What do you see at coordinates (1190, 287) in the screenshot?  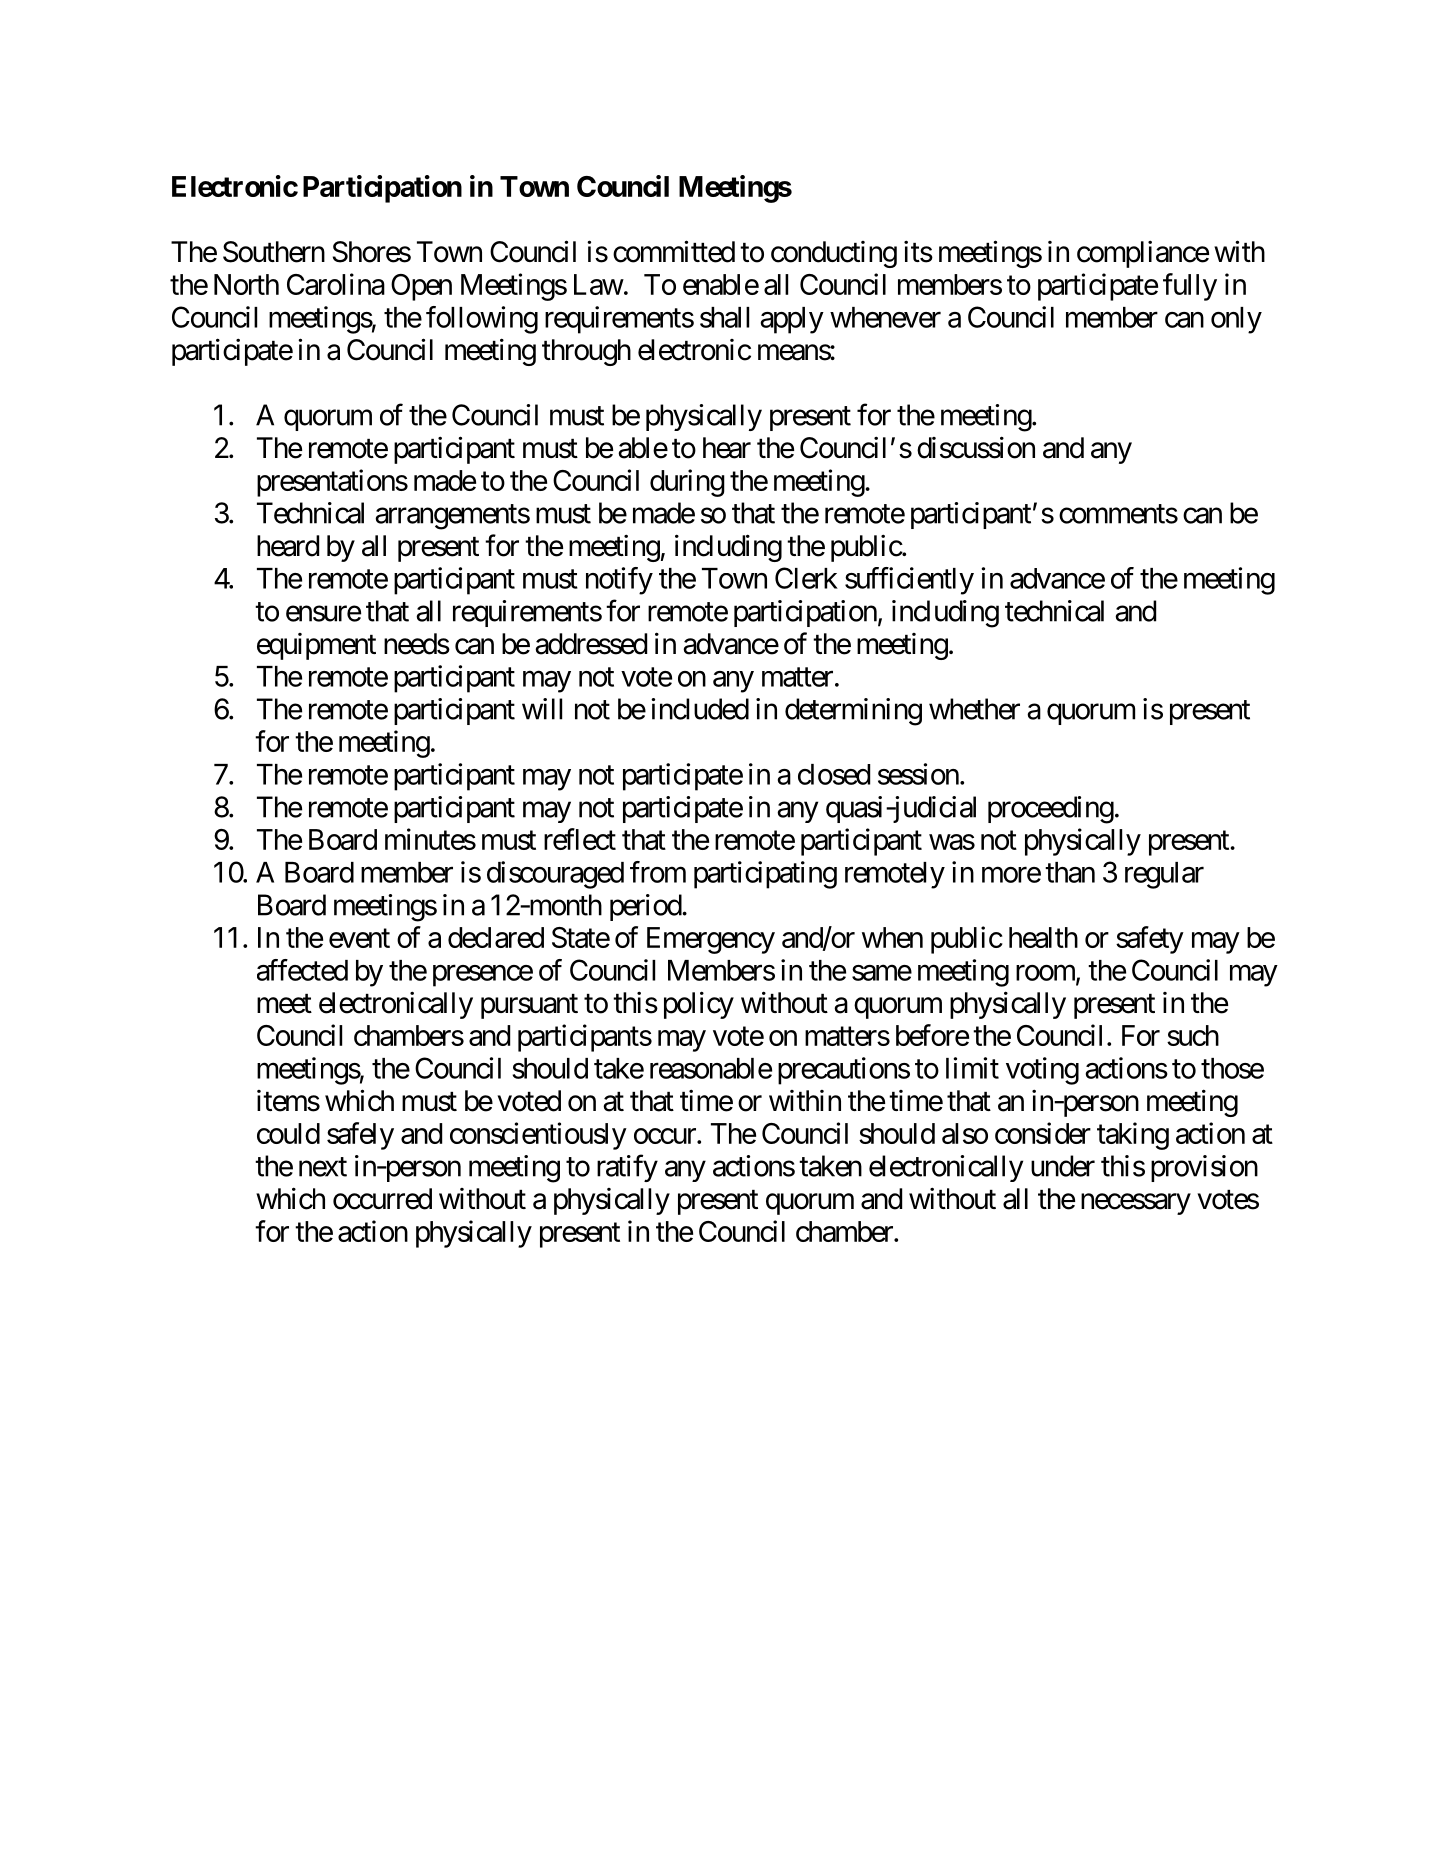 I see `fully` at bounding box center [1190, 287].
